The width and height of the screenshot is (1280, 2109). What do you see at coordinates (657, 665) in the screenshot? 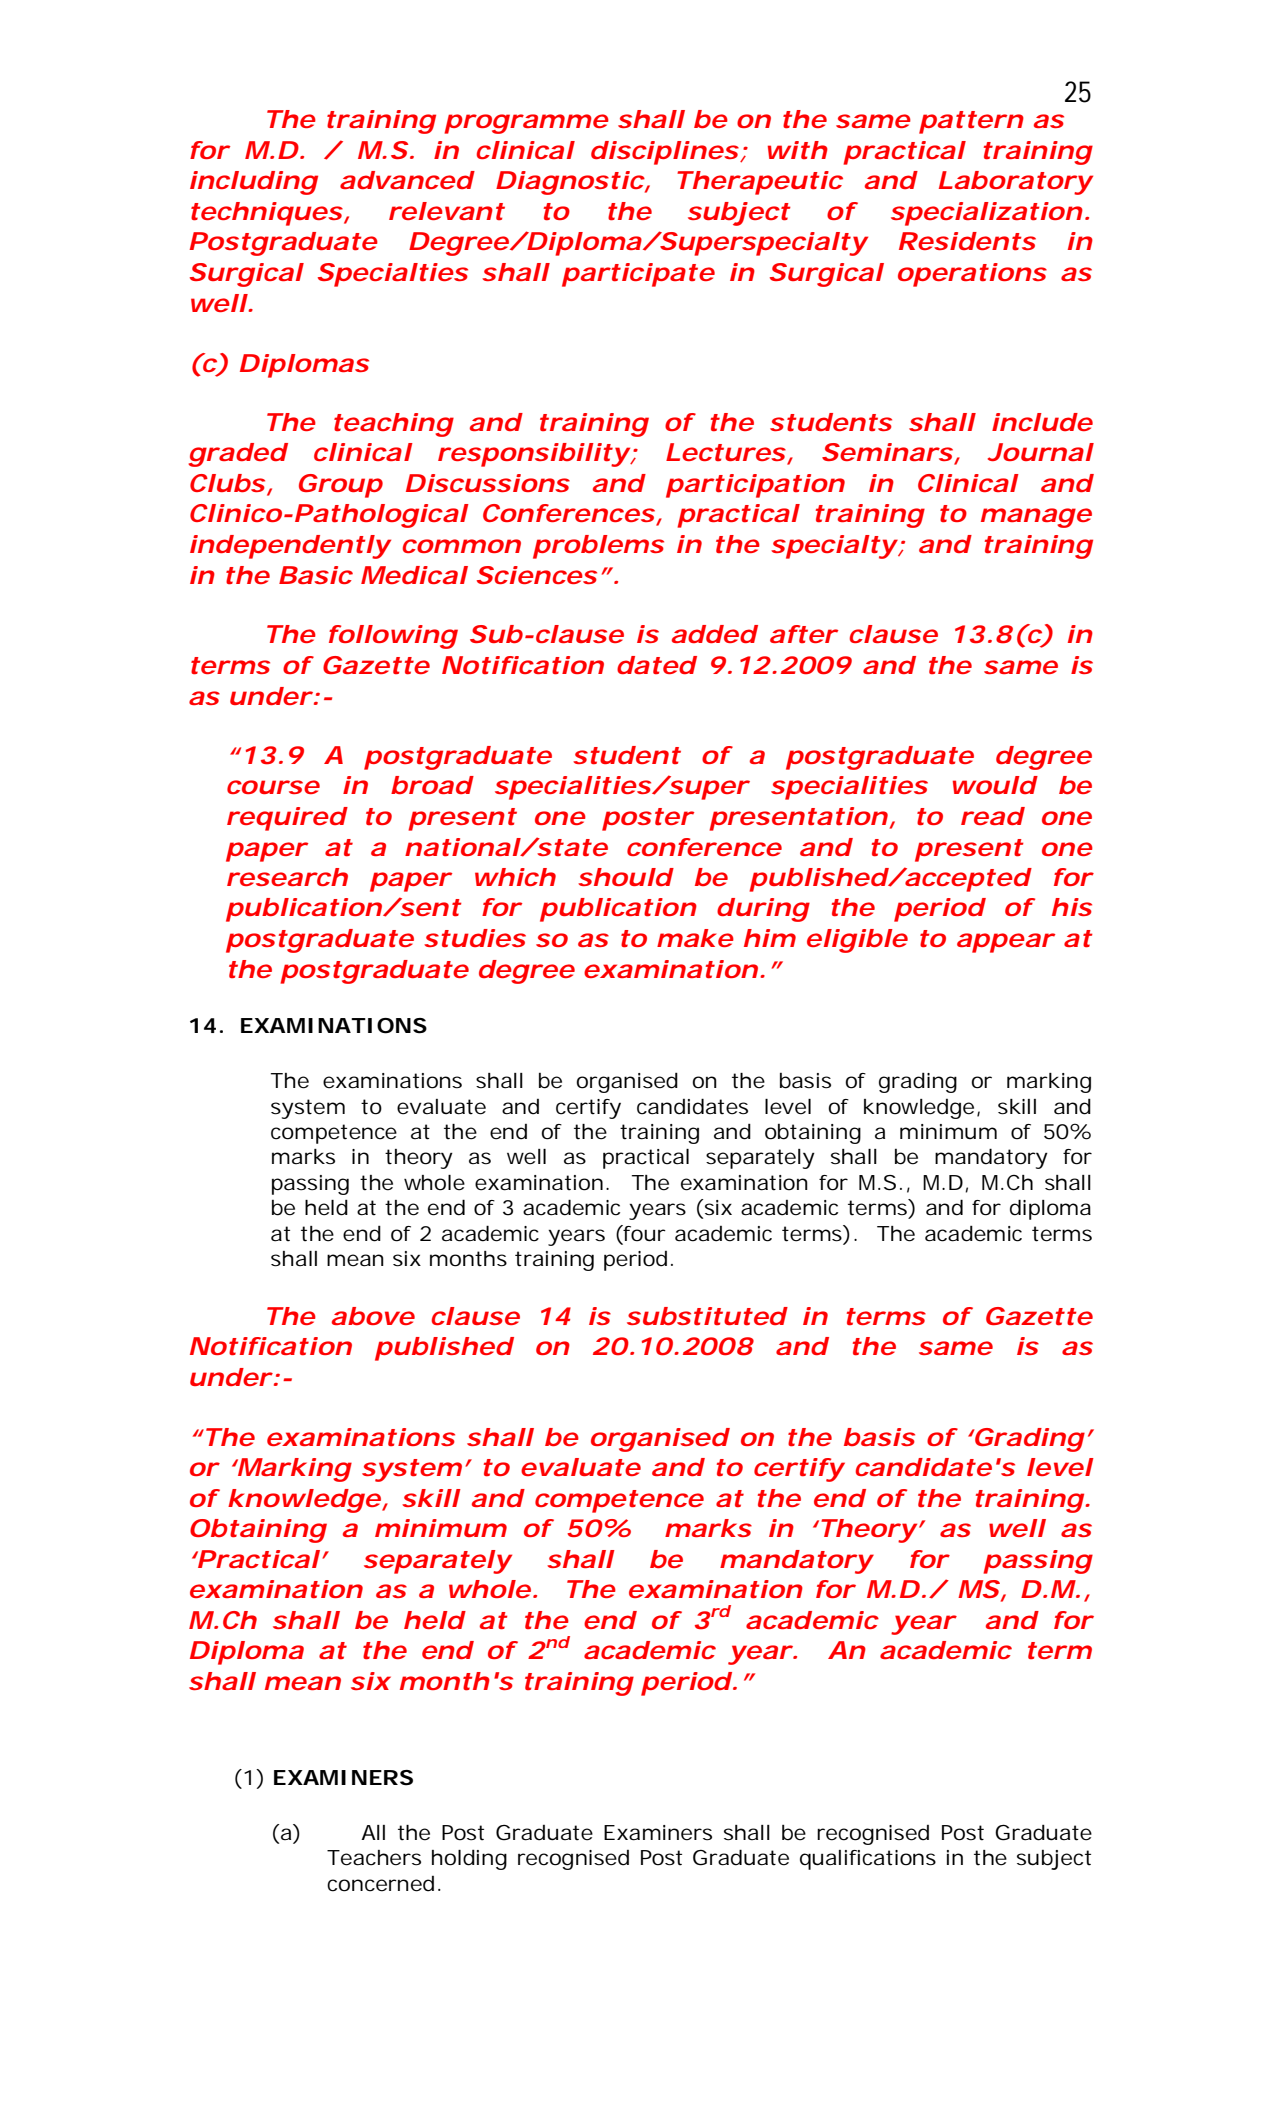
I see `dated` at bounding box center [657, 665].
